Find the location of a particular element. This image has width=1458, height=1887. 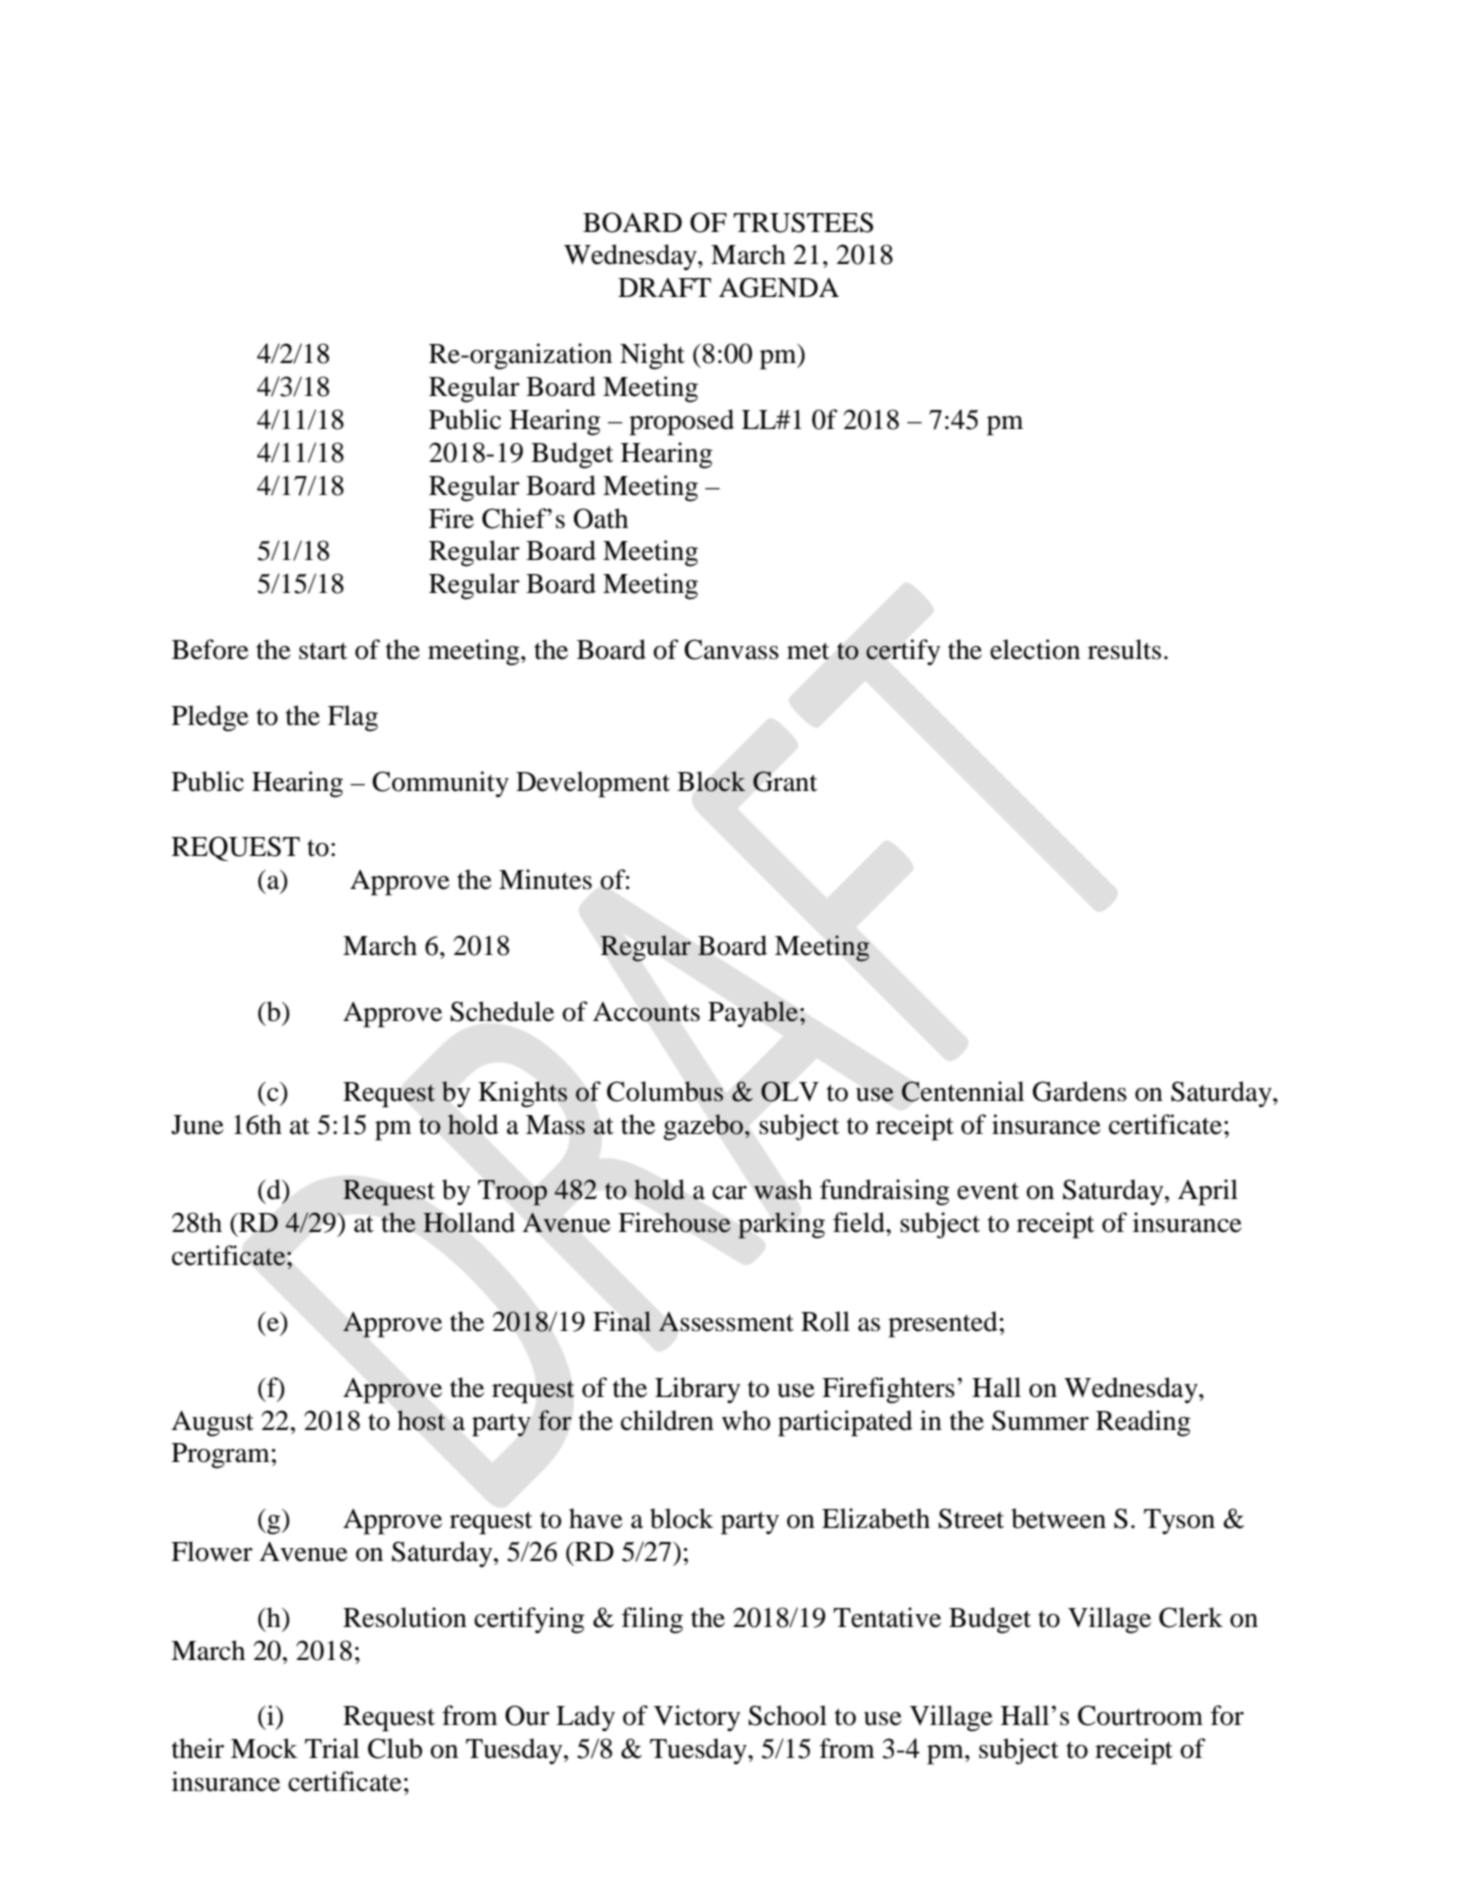

Gardens is located at coordinates (1080, 1091).
